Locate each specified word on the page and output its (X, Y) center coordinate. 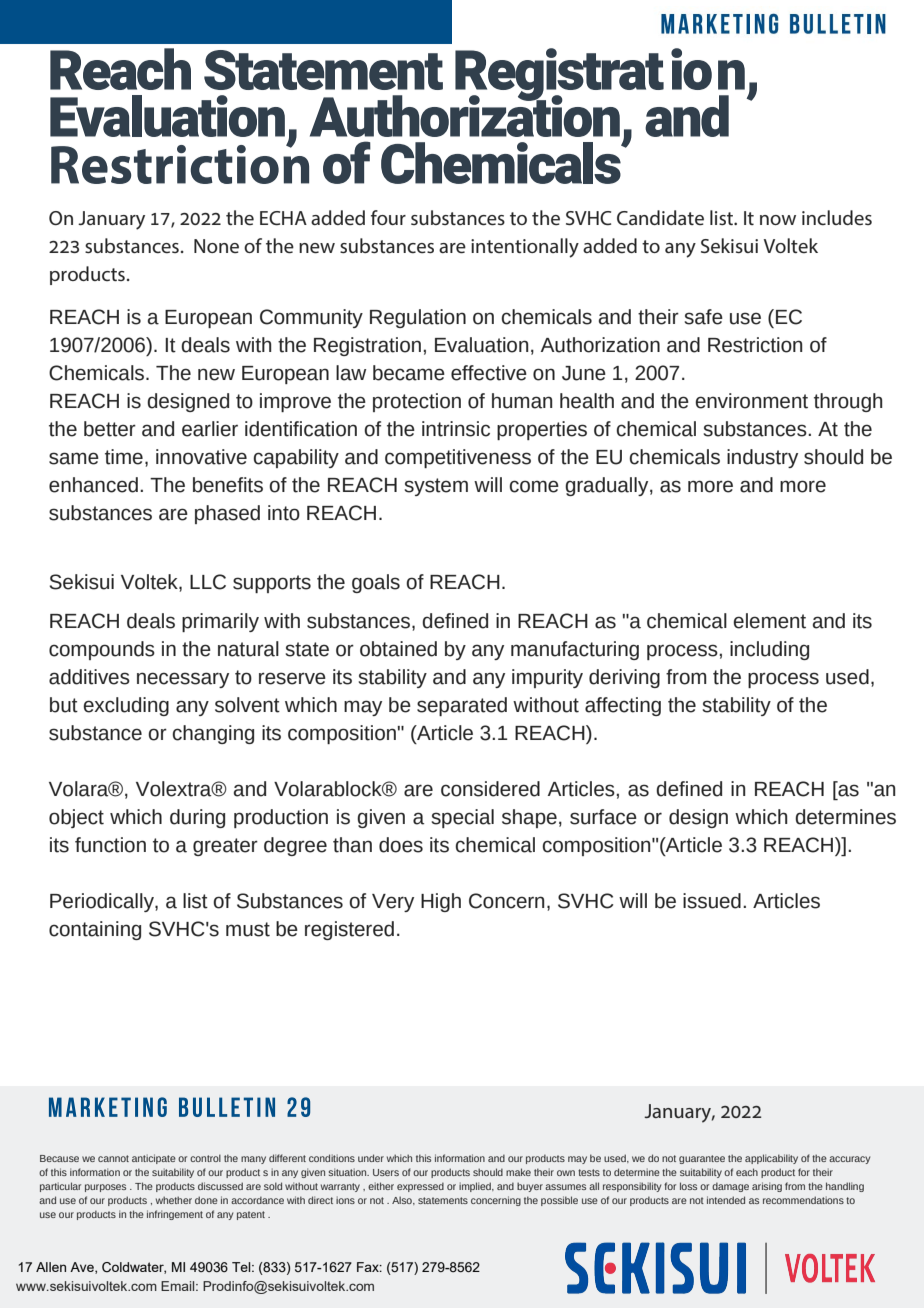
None (216, 246)
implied (476, 1187)
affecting (623, 706)
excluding (126, 706)
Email (179, 1286)
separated (462, 706)
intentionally (525, 248)
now (778, 220)
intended (726, 1200)
